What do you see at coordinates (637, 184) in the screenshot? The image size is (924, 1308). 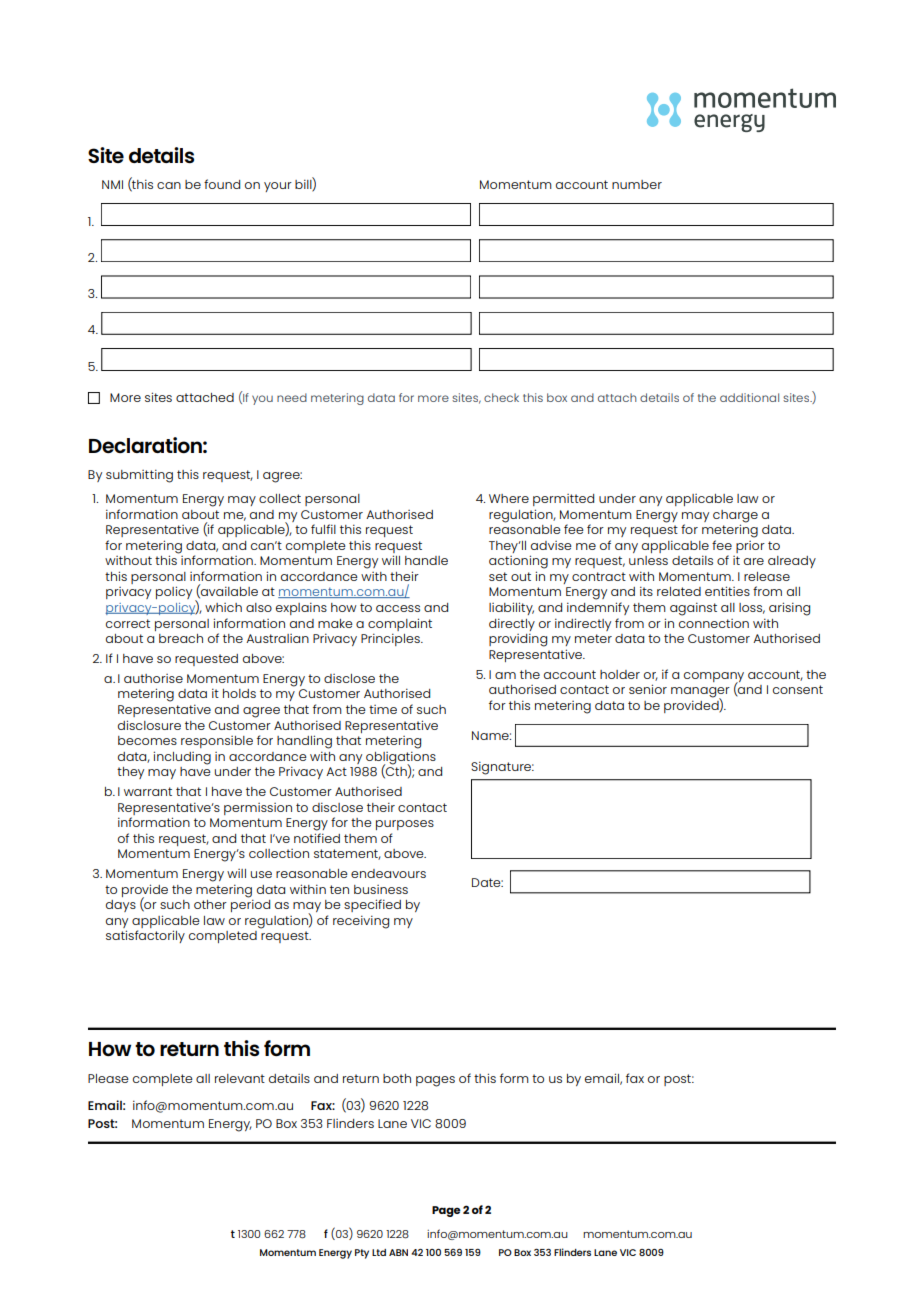 I see `number` at bounding box center [637, 184].
